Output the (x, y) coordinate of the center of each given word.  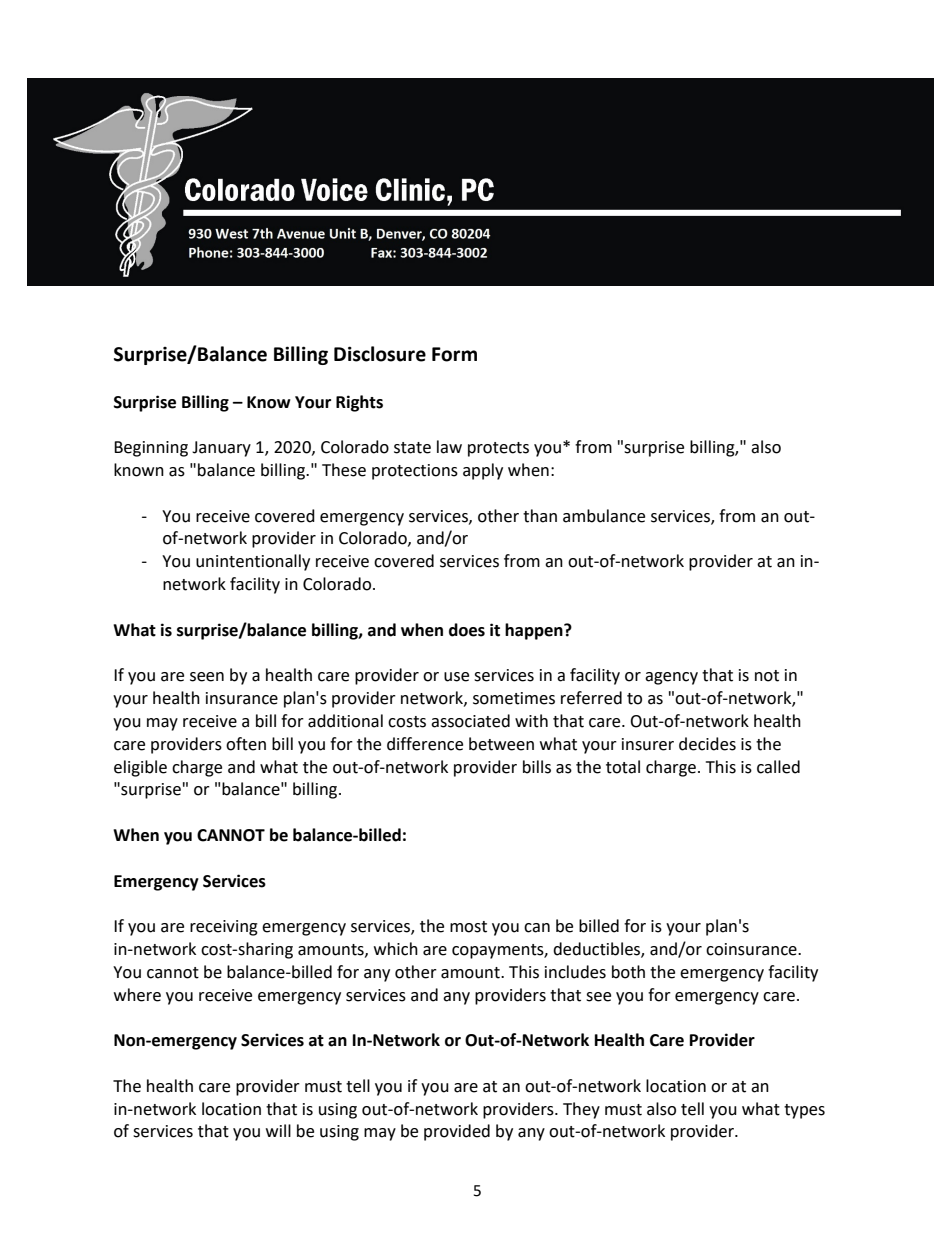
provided (457, 1132)
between (501, 744)
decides (707, 744)
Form (454, 354)
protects (498, 449)
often (246, 744)
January (221, 449)
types (804, 1111)
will (278, 1130)
